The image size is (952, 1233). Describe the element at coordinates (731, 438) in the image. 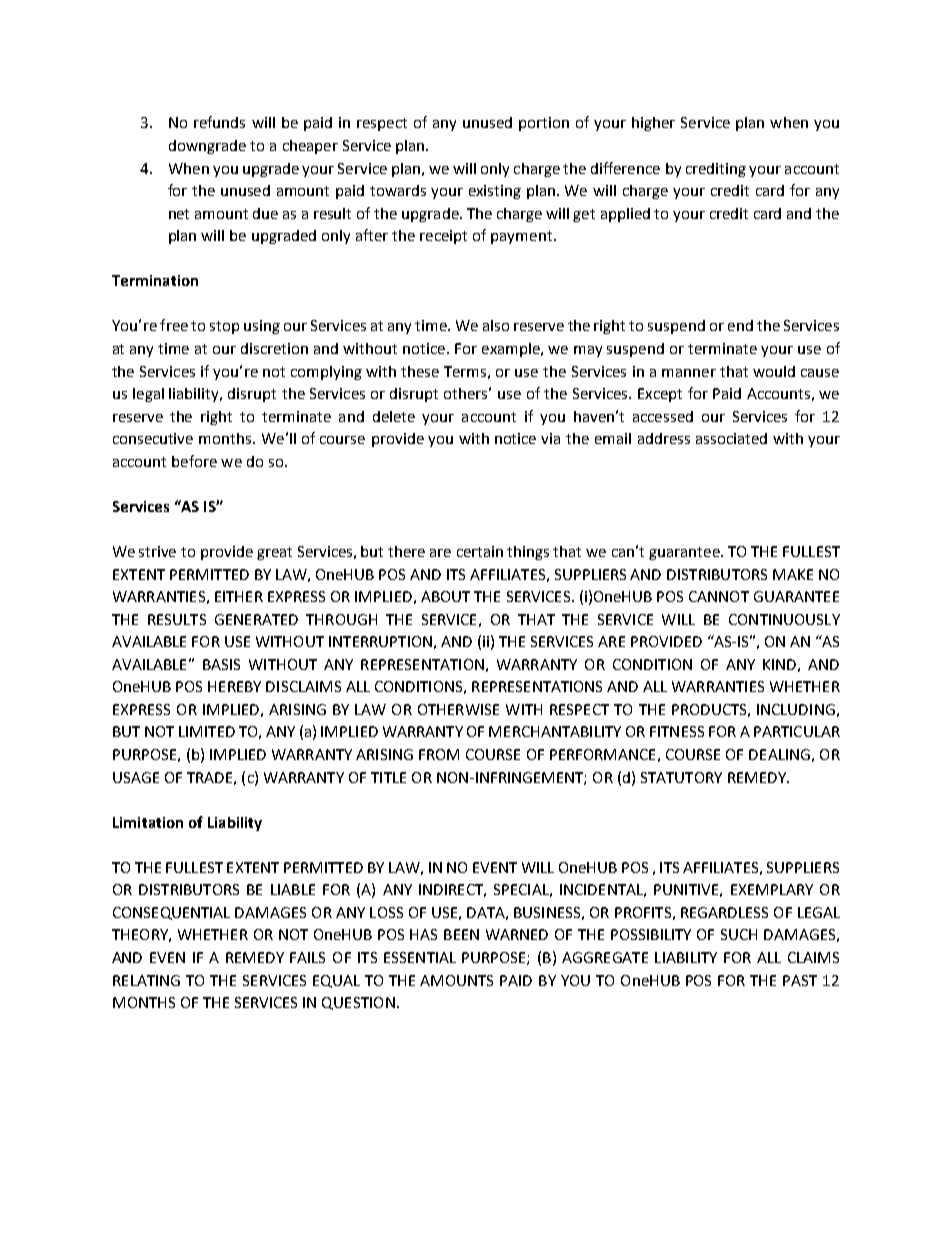

I see `associated` at that location.
